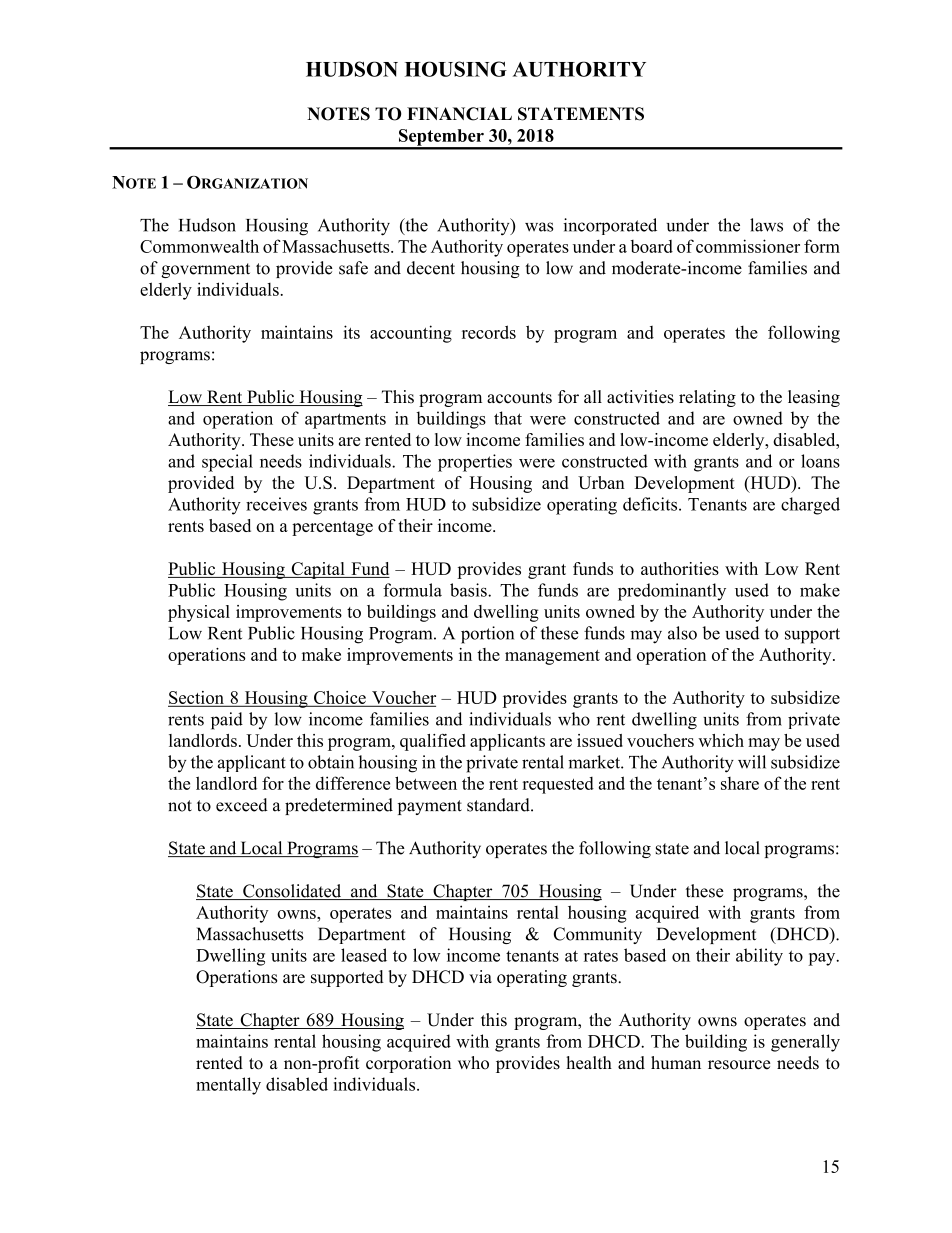  I want to click on Commonwealth, so click(199, 246).
